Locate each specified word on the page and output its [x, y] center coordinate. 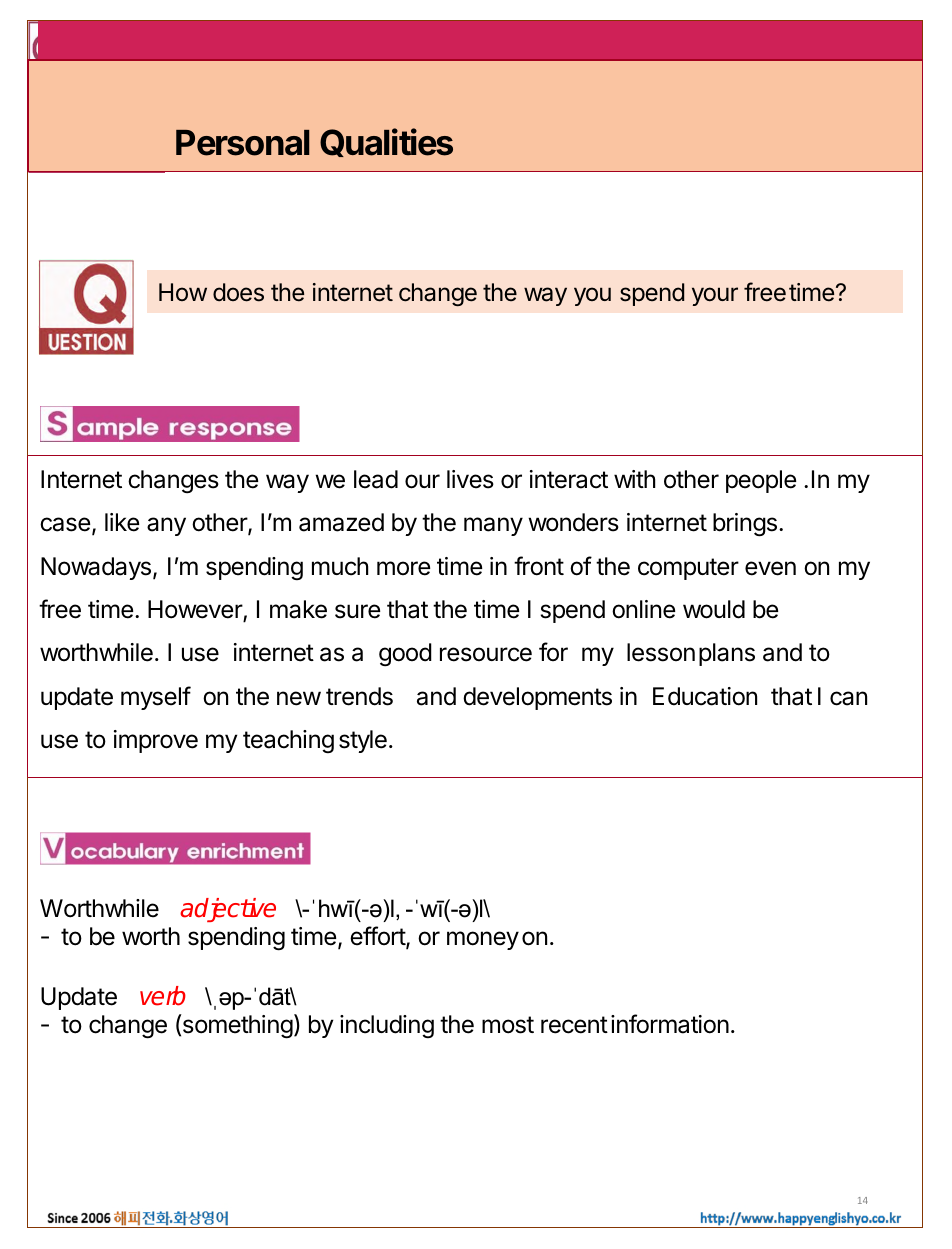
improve [156, 741]
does [238, 292]
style [363, 741]
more [403, 568]
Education [705, 696]
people [761, 481]
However [196, 610]
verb [163, 996]
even [770, 568]
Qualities [386, 142]
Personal [242, 143]
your [715, 296]
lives [470, 479]
